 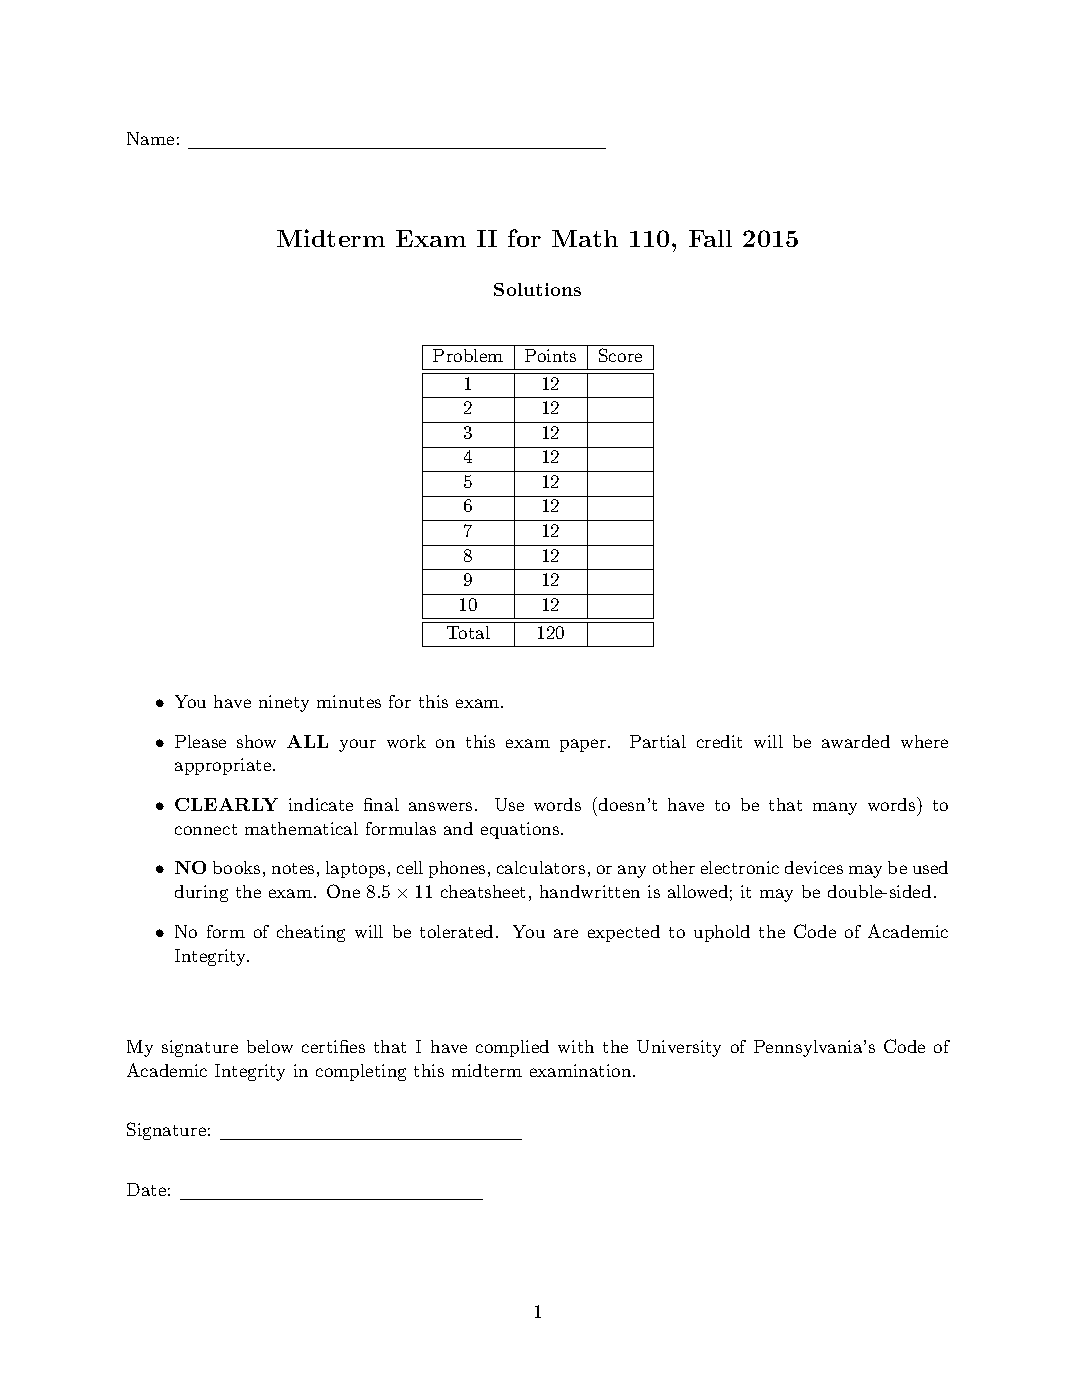 I want to click on Solutions, so click(x=537, y=289).
